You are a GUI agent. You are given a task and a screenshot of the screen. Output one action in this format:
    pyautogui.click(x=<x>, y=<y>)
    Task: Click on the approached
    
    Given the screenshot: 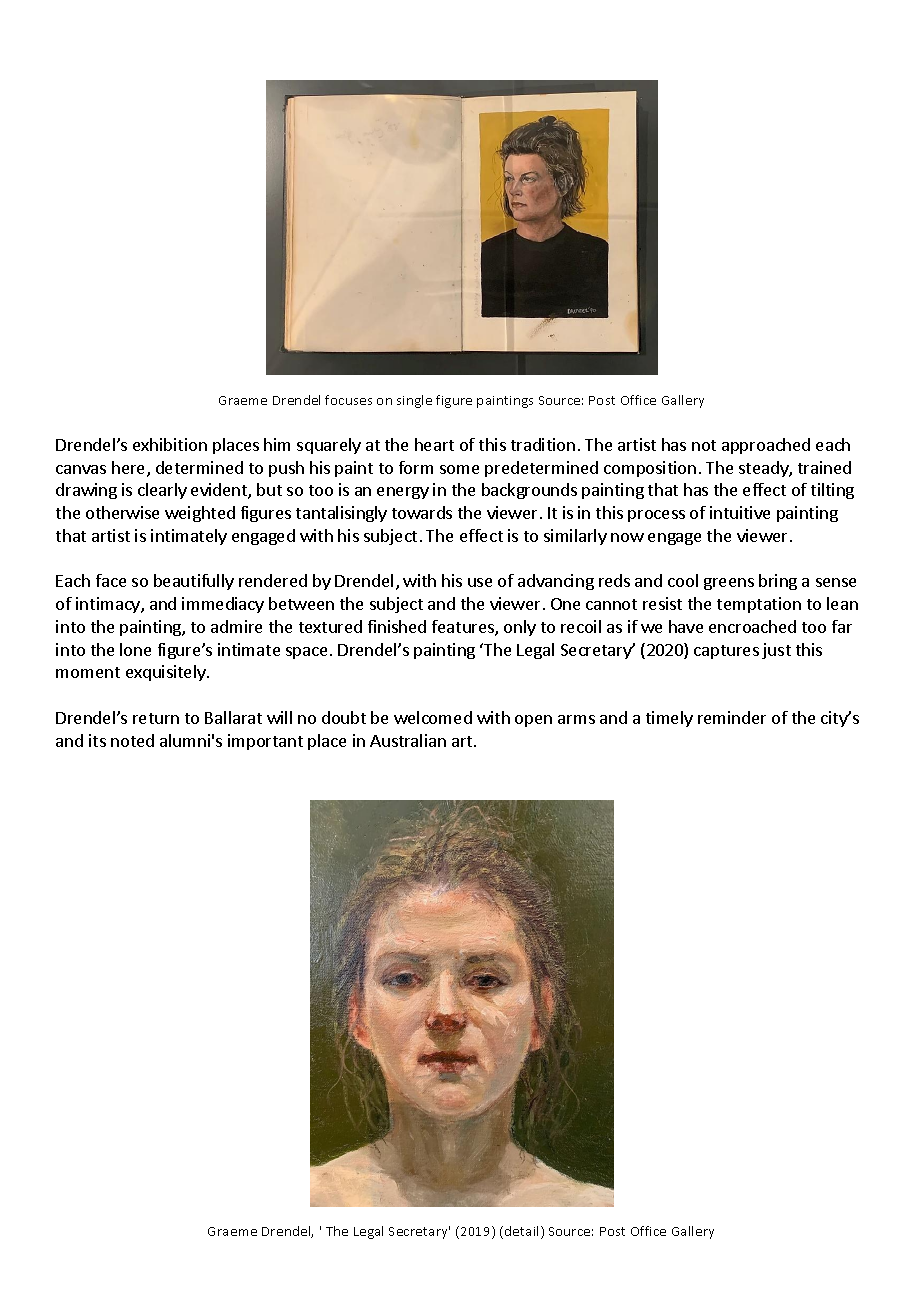 What is the action you would take?
    pyautogui.click(x=766, y=446)
